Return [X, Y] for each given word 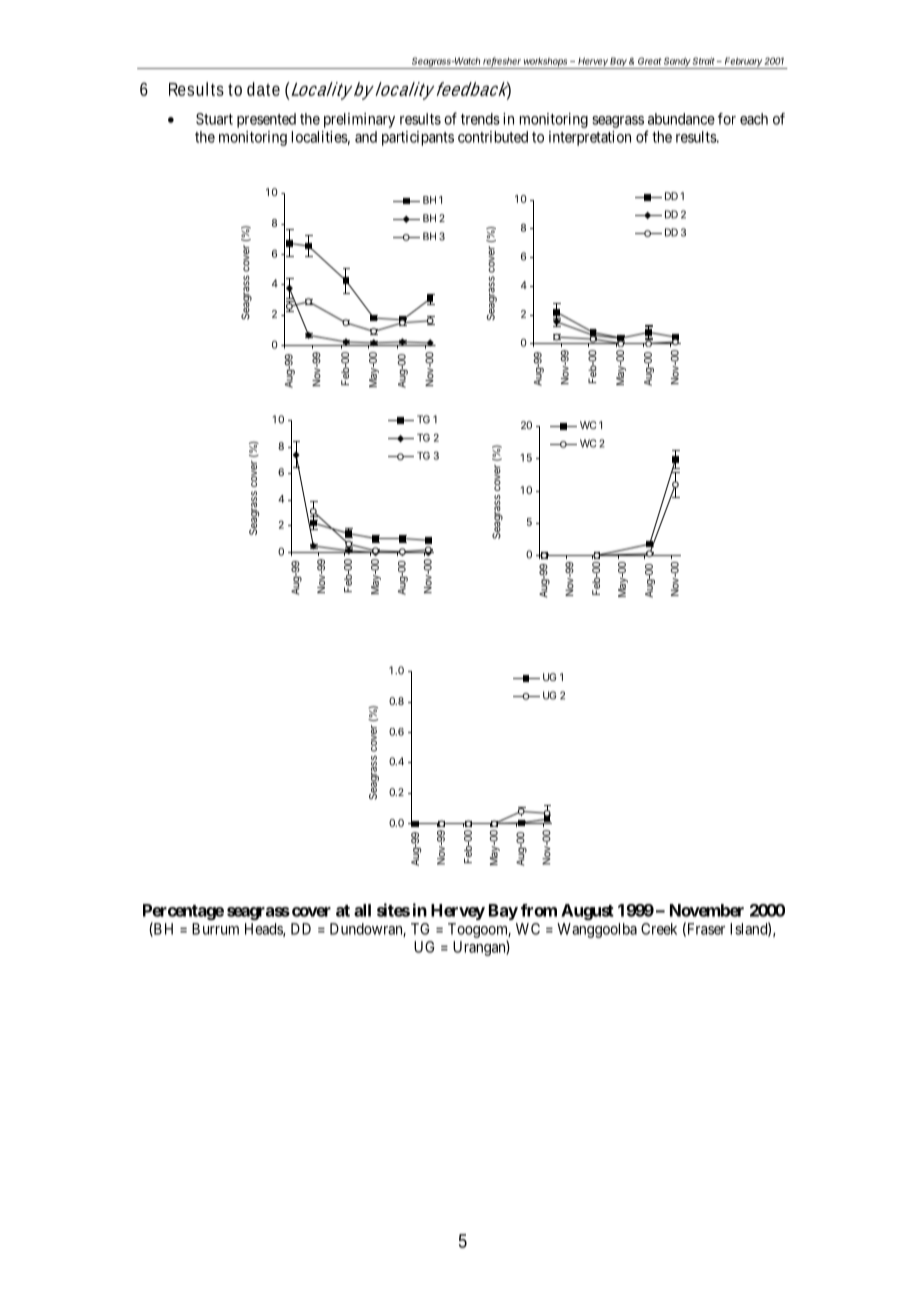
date [263, 89]
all [362, 910]
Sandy [677, 63]
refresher [502, 62]
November [707, 910]
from [539, 910]
